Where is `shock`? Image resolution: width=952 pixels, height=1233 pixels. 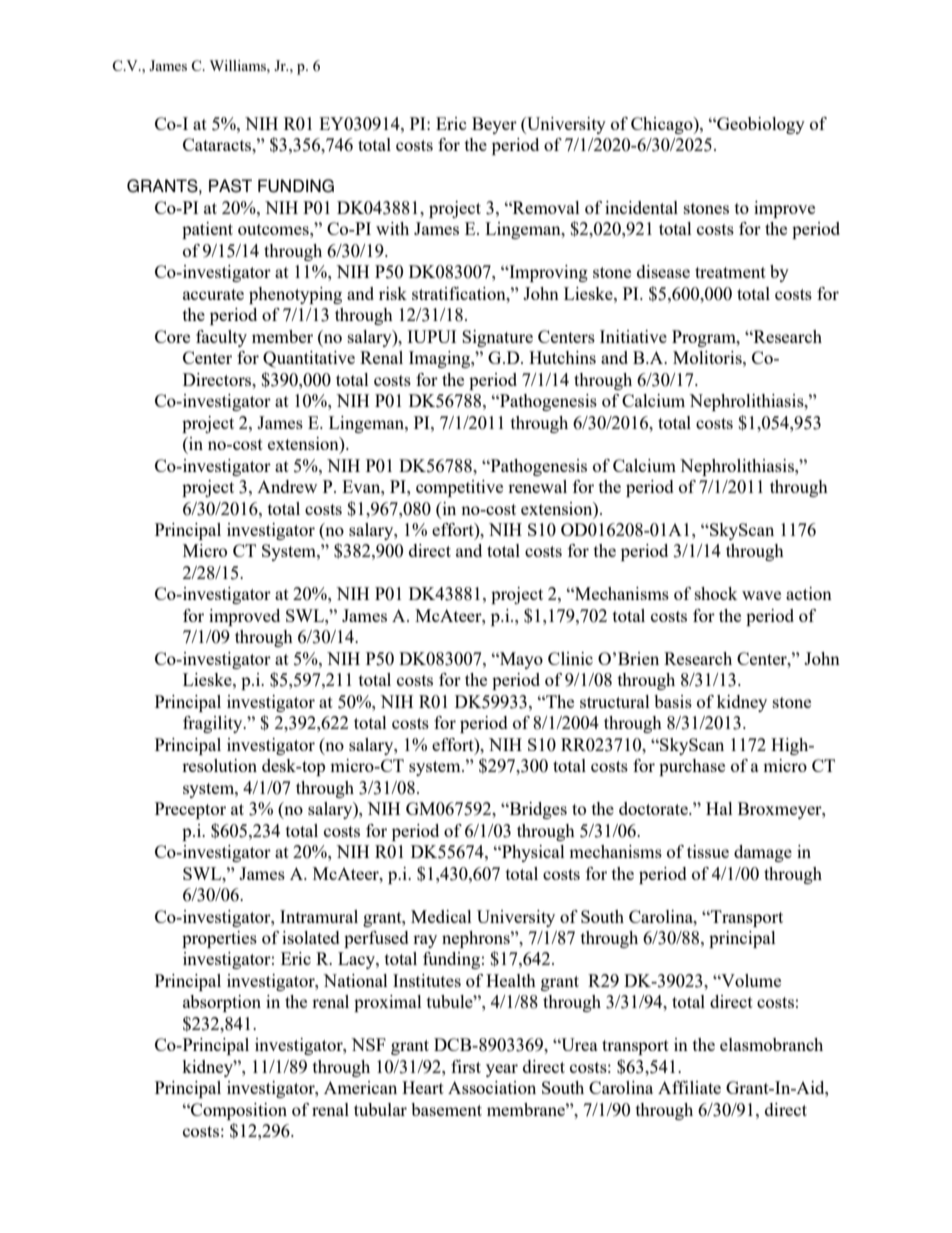
shock is located at coordinates (716, 593).
